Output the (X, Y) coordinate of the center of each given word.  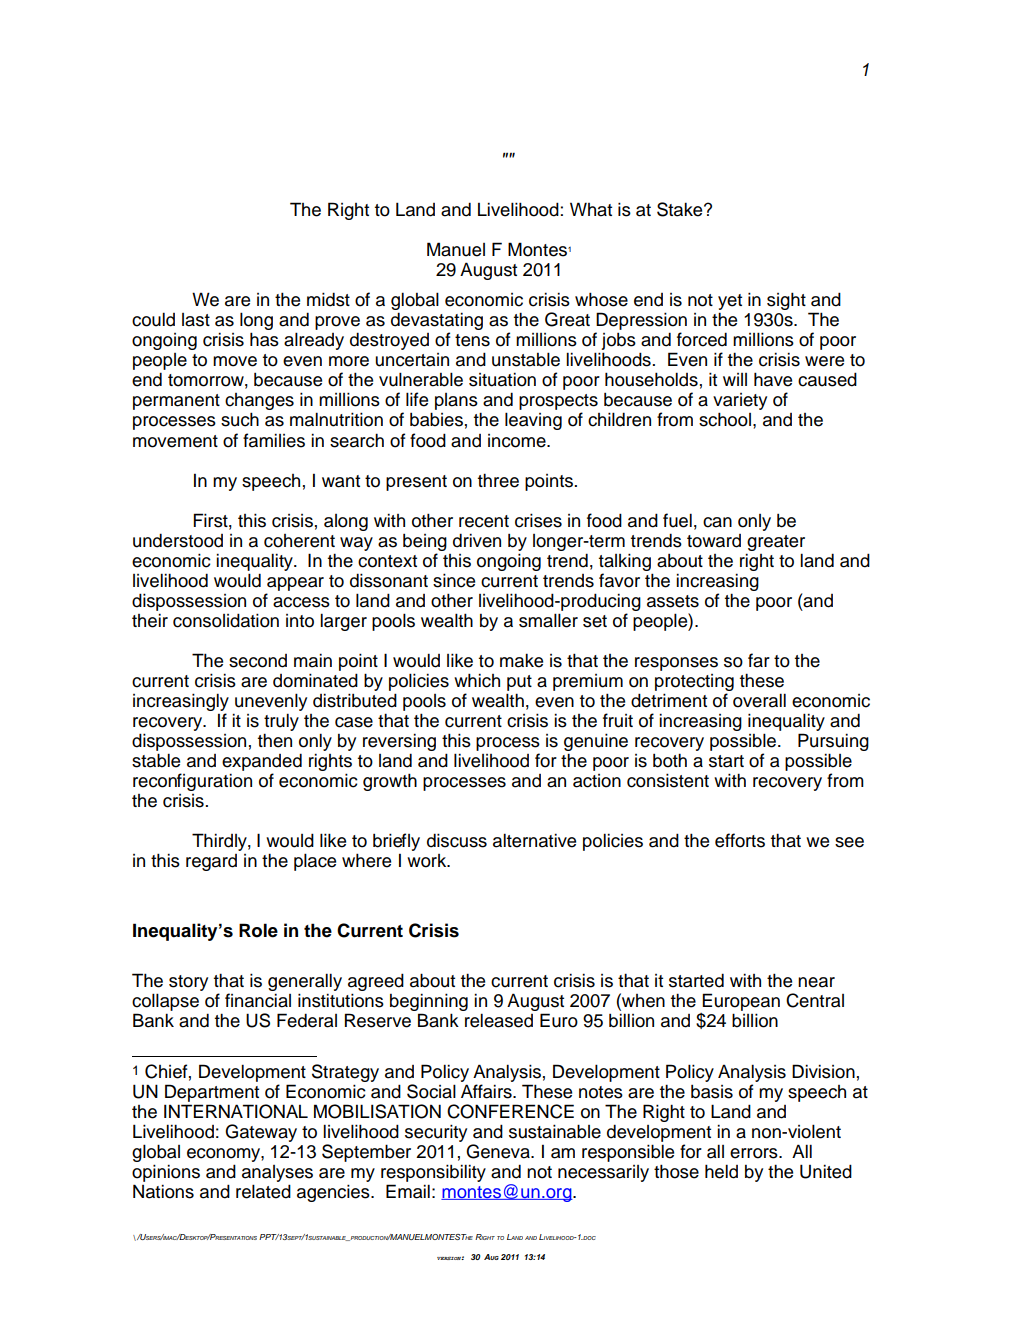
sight (786, 301)
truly (281, 722)
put (519, 683)
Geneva (499, 1151)
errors (755, 1153)
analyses (277, 1173)
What (591, 209)
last (196, 320)
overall (759, 700)
